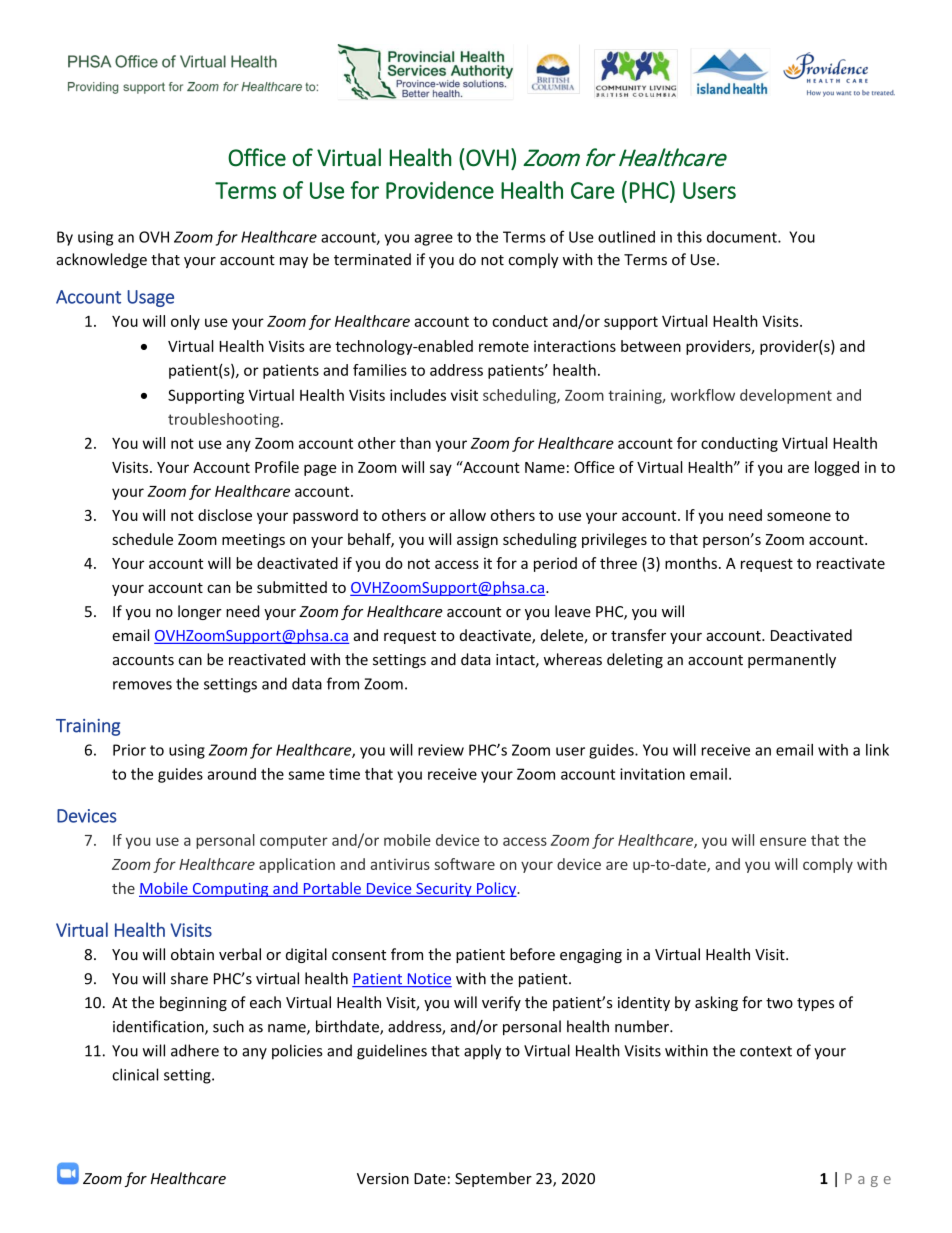  What do you see at coordinates (783, 841) in the page?
I see `ensure` at bounding box center [783, 841].
